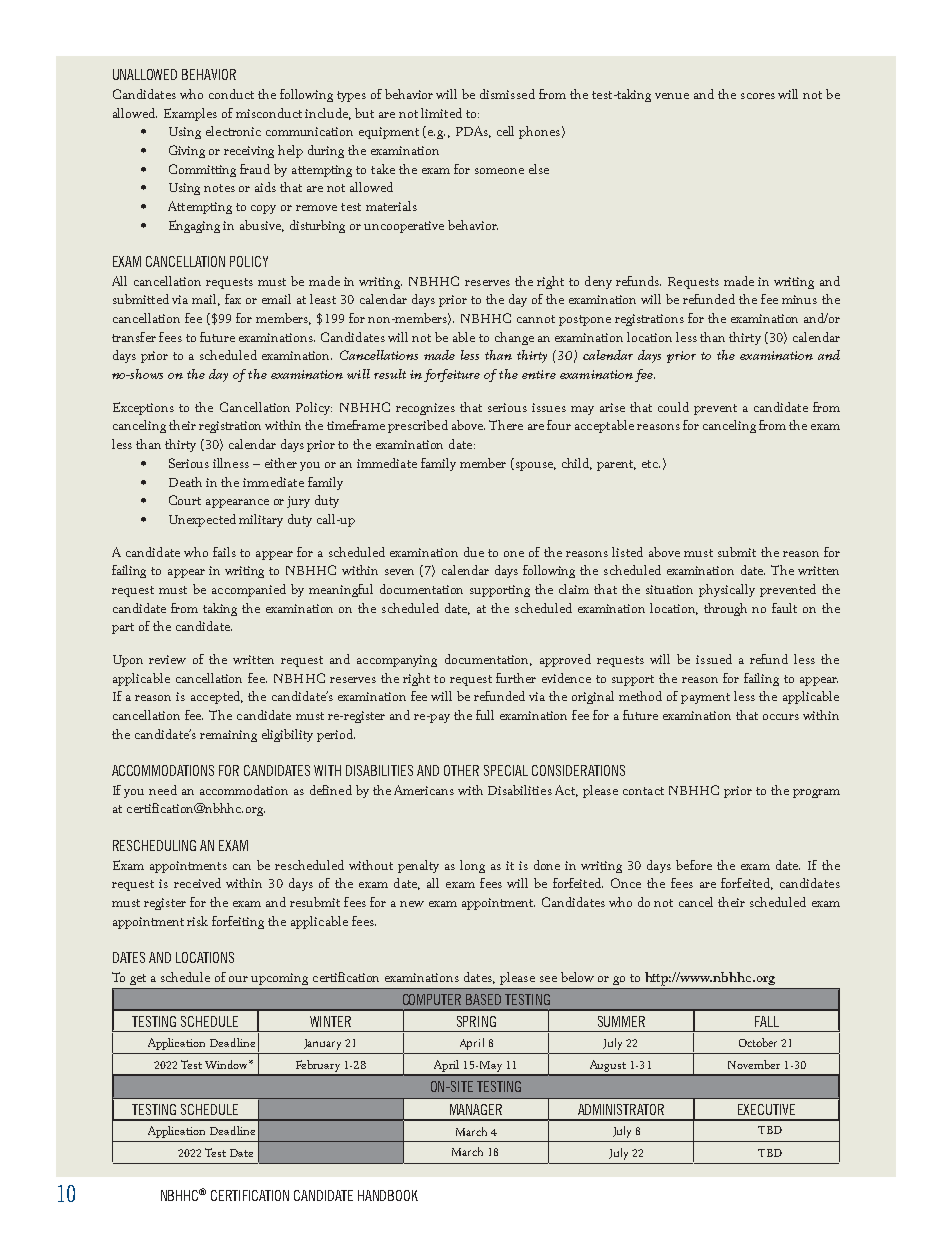 This screenshot has height=1233, width=952. What do you see at coordinates (227, 1064) in the screenshot?
I see `Window` at bounding box center [227, 1064].
